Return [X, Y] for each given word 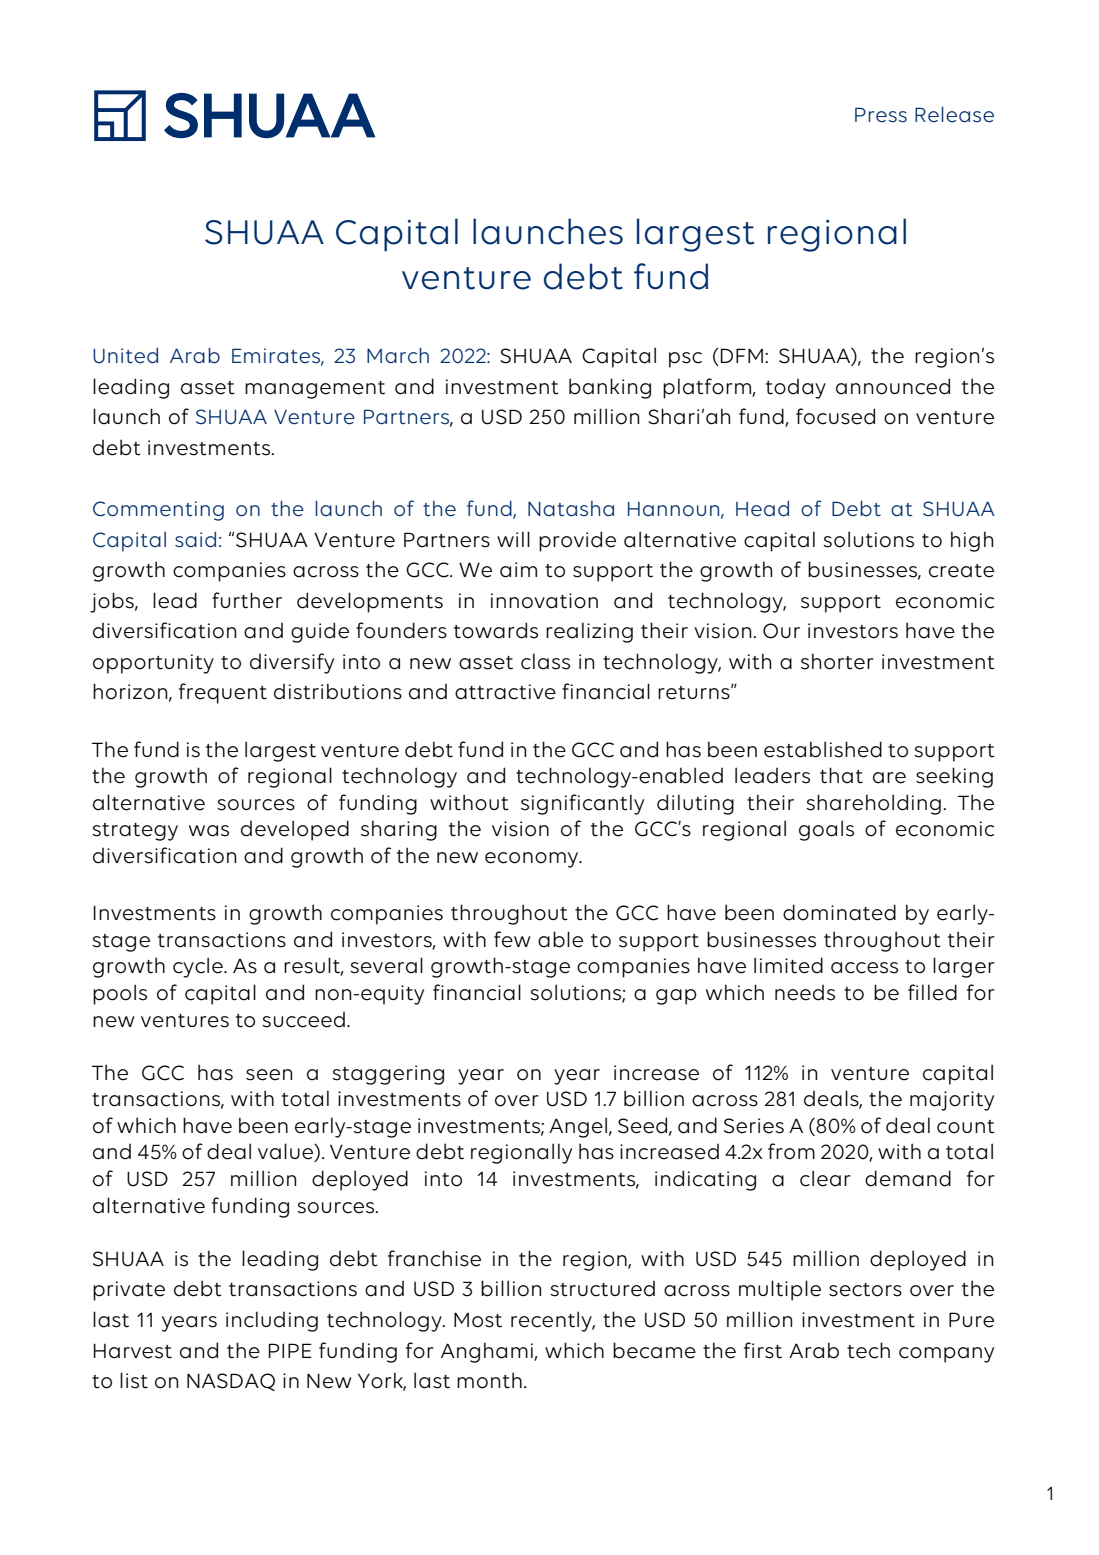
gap [676, 997]
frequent [223, 693]
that [841, 775]
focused [835, 416]
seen [269, 1075]
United [125, 355]
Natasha [571, 509]
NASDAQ [231, 1382]
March [398, 355]
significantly [582, 804]
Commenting [158, 511]
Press [881, 115]
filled [932, 992]
